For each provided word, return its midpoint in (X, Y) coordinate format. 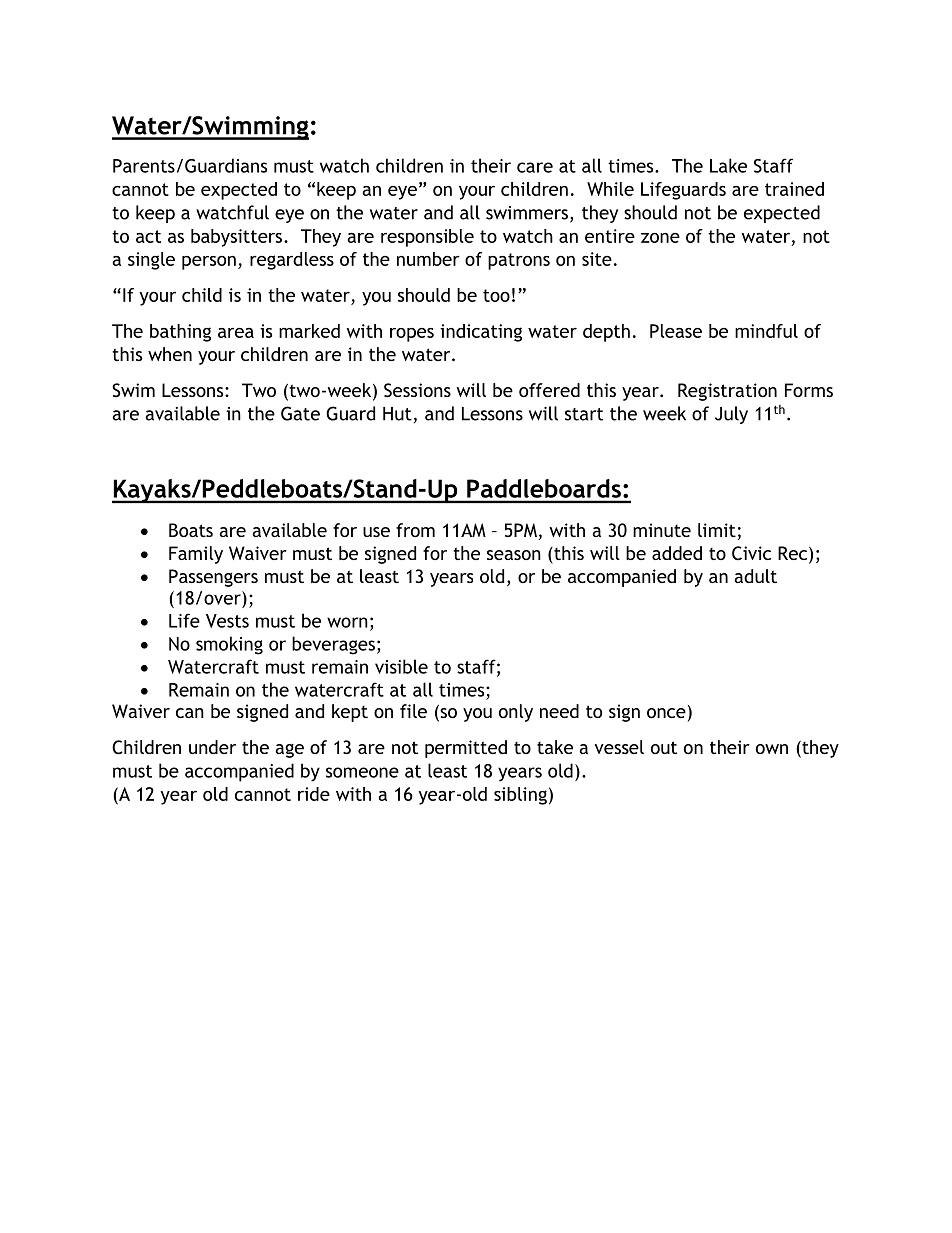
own (772, 749)
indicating (481, 333)
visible (401, 666)
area (236, 333)
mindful (766, 331)
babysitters (236, 238)
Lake (728, 165)
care (535, 167)
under (212, 747)
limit (717, 530)
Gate (300, 413)
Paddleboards (544, 488)
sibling (520, 796)
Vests (227, 621)
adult (755, 576)
